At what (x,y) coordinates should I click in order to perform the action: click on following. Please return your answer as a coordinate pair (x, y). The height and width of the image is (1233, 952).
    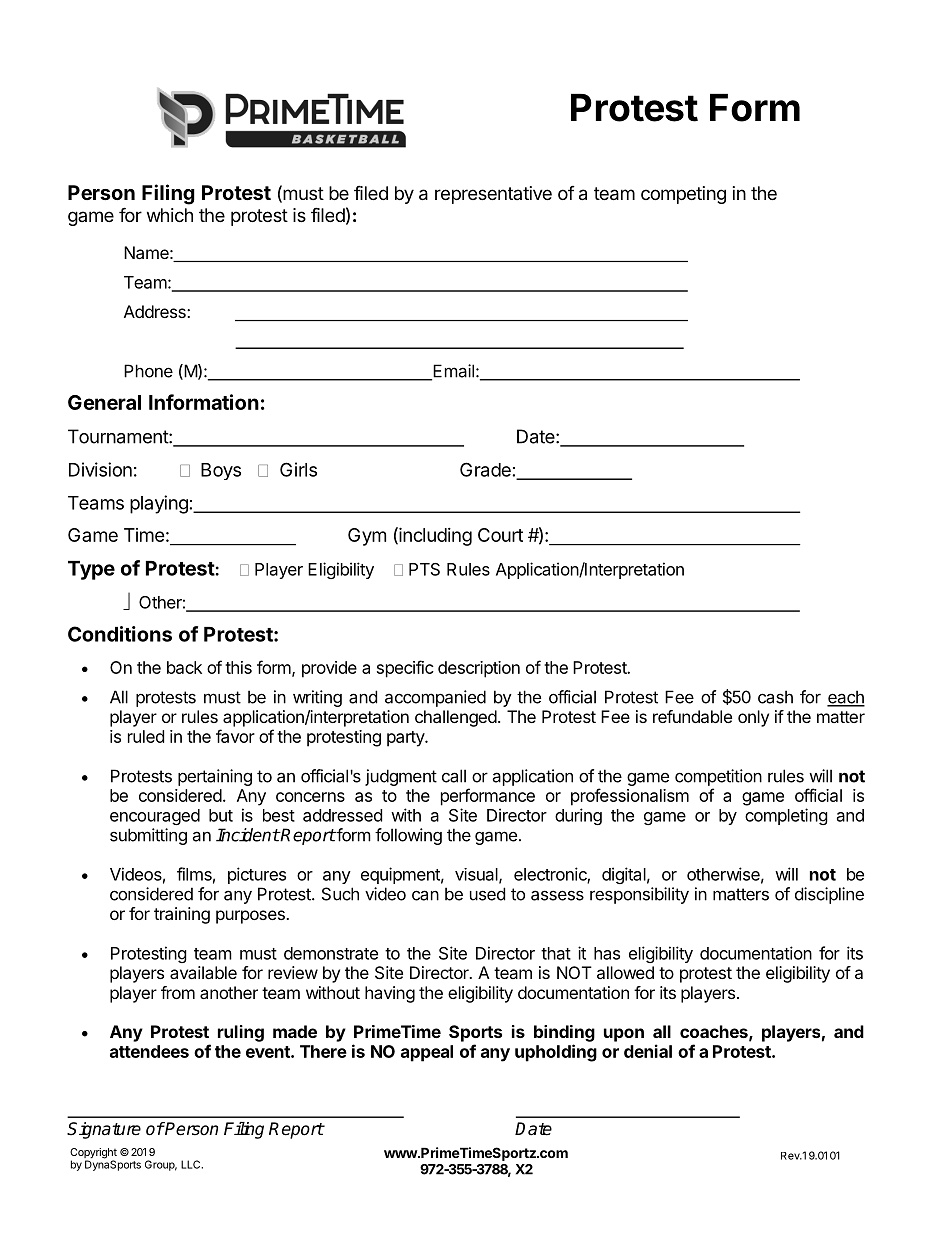
    Looking at the image, I should click on (408, 836).
